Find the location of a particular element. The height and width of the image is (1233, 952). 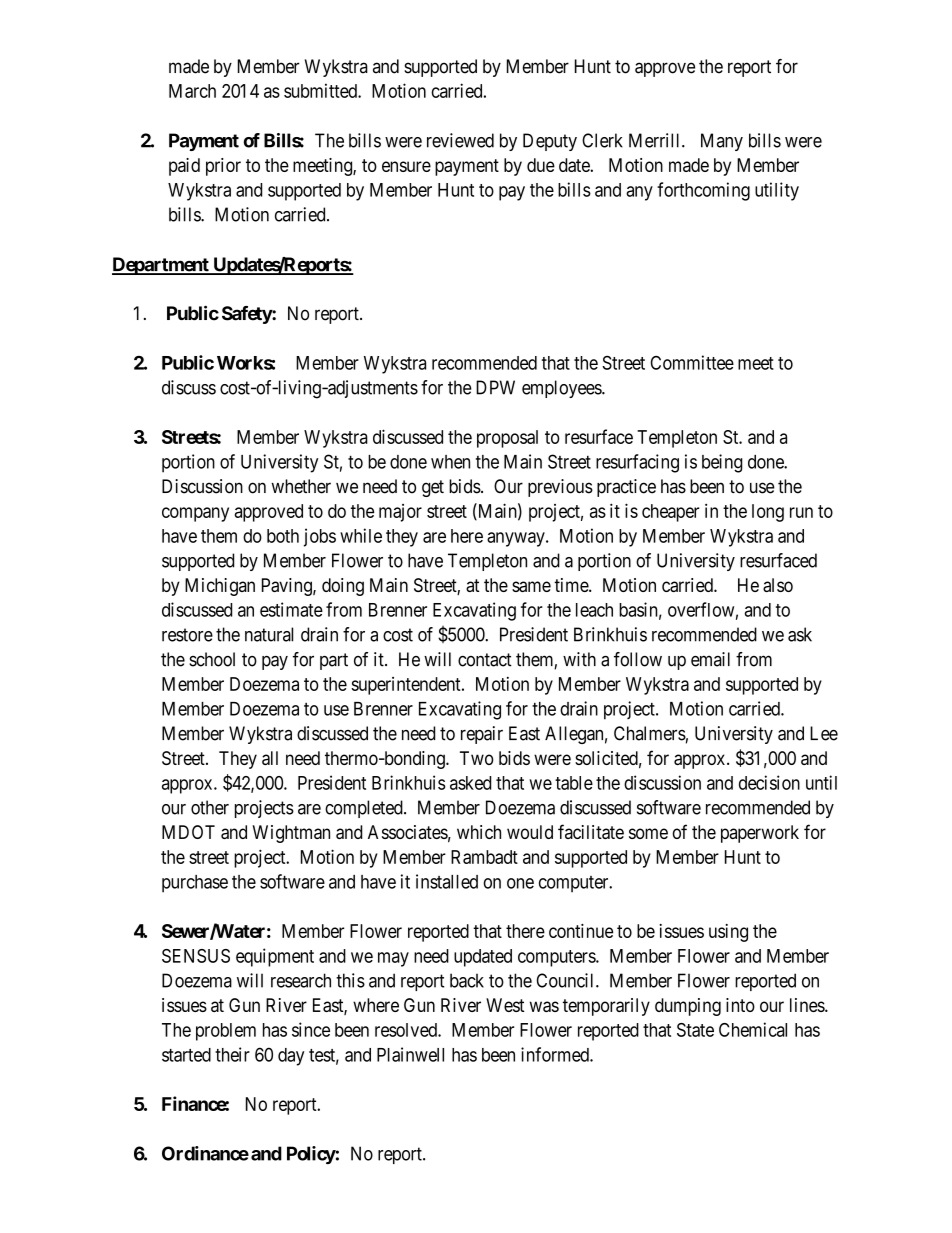

being is located at coordinates (722, 463).
